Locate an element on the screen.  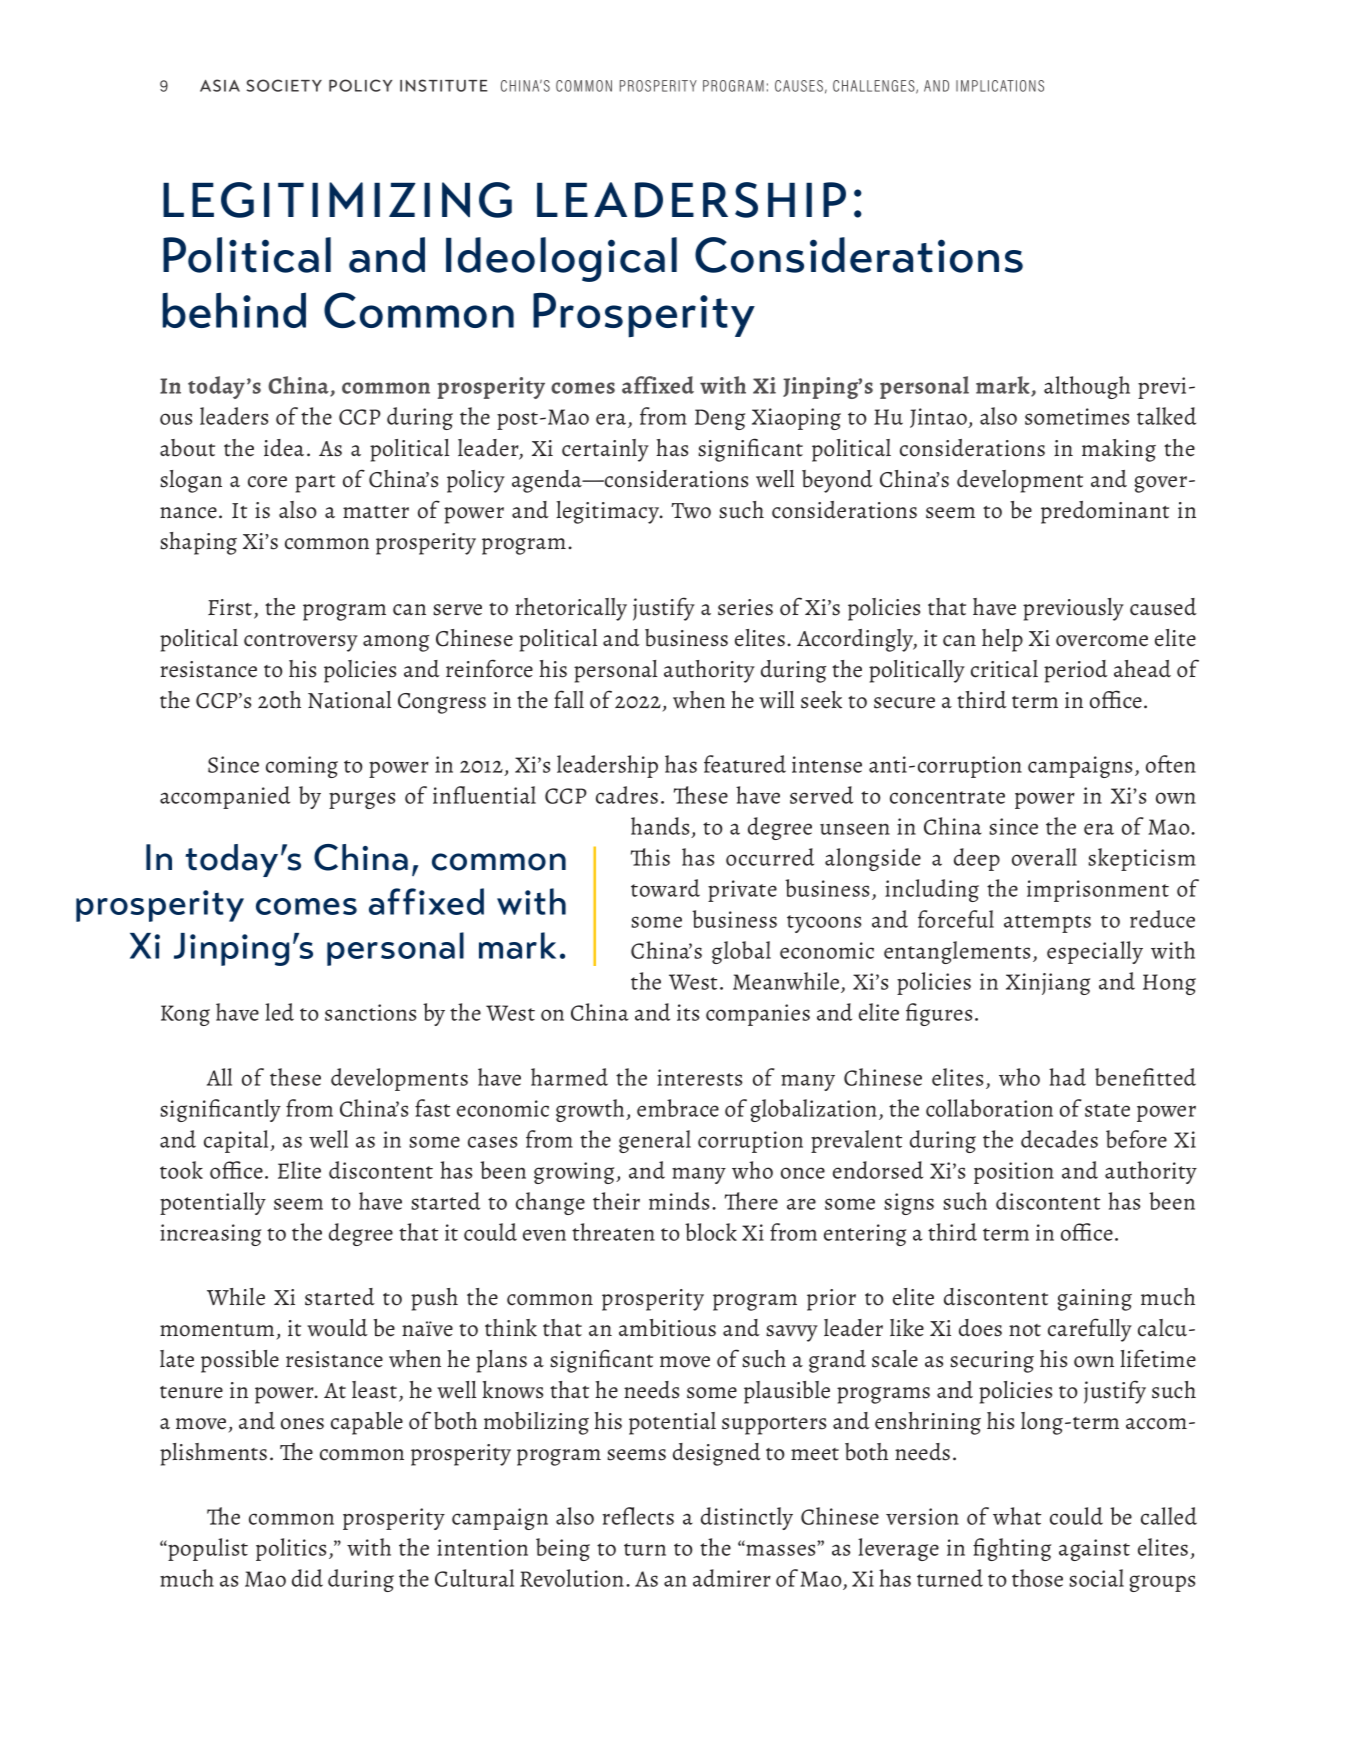
Two is located at coordinates (691, 511).
